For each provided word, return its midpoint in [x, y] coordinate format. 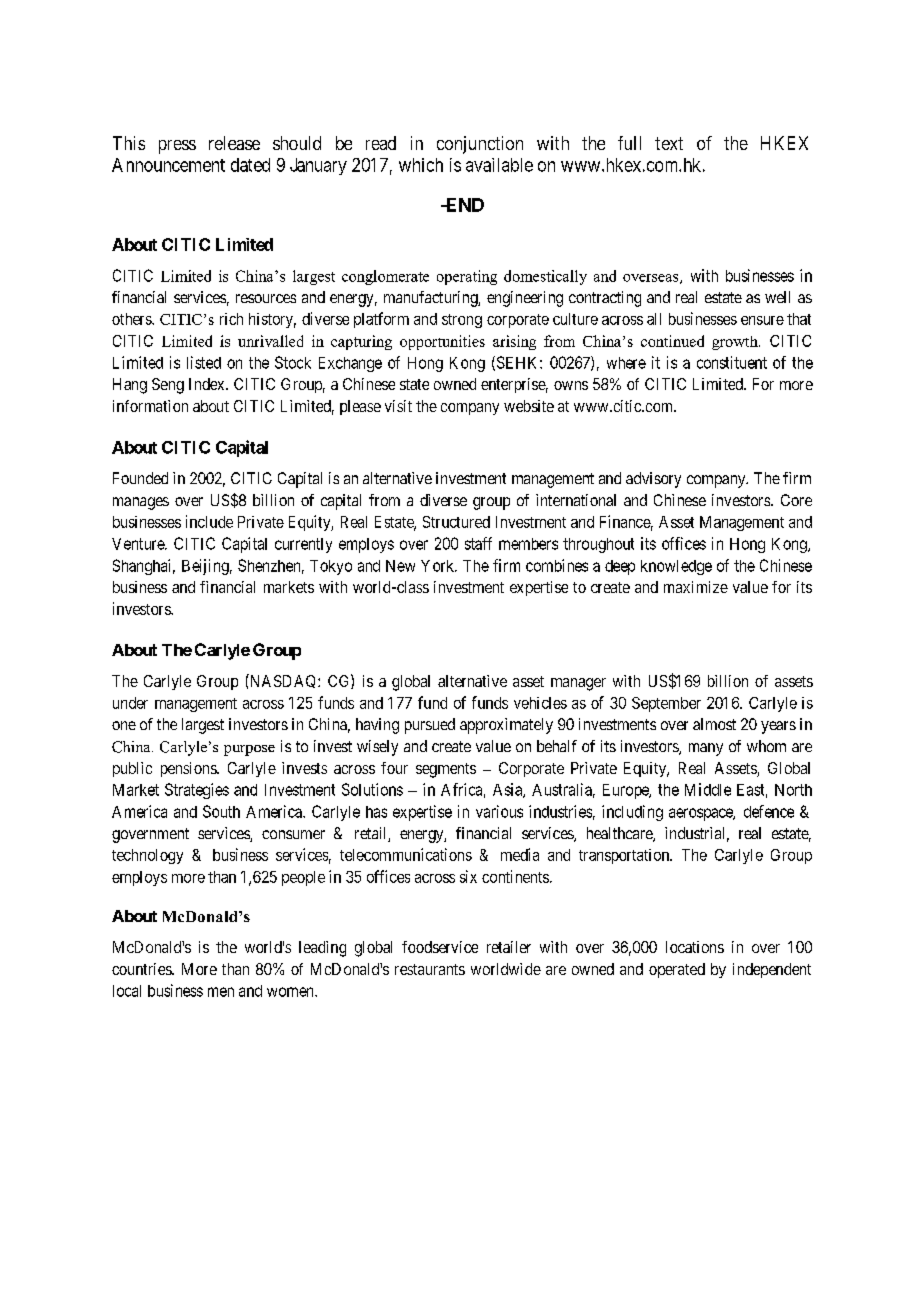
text [669, 143]
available [499, 165]
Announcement [168, 165]
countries [142, 969]
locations [695, 947]
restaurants [430, 969]
